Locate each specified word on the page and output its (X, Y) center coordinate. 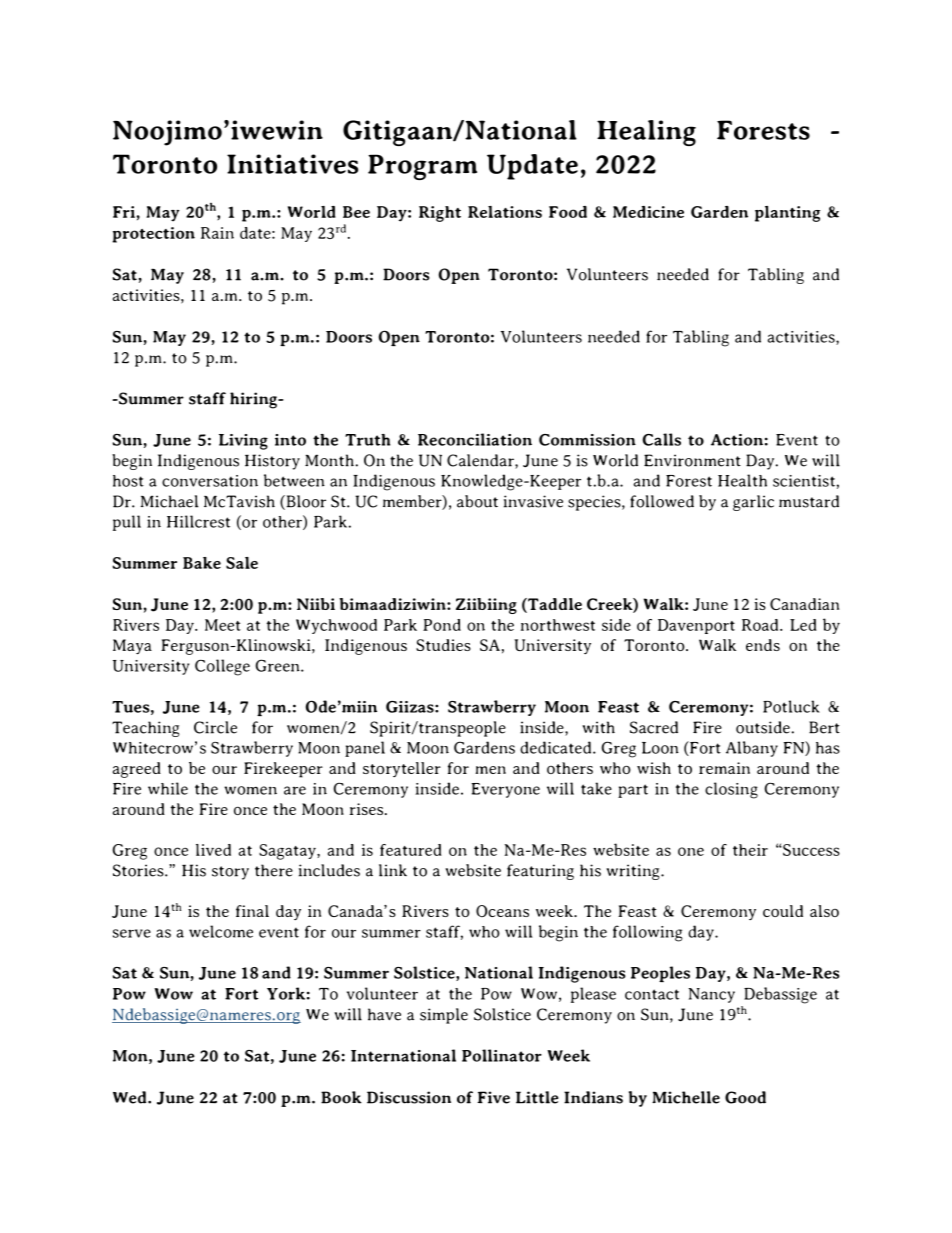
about (477, 501)
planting (787, 214)
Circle (215, 727)
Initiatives (292, 164)
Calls (662, 439)
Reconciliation (475, 439)
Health (742, 480)
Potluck (791, 706)
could (783, 911)
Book (341, 1097)
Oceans (502, 911)
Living (243, 442)
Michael (169, 501)
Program (422, 167)
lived (213, 850)
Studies (443, 645)
